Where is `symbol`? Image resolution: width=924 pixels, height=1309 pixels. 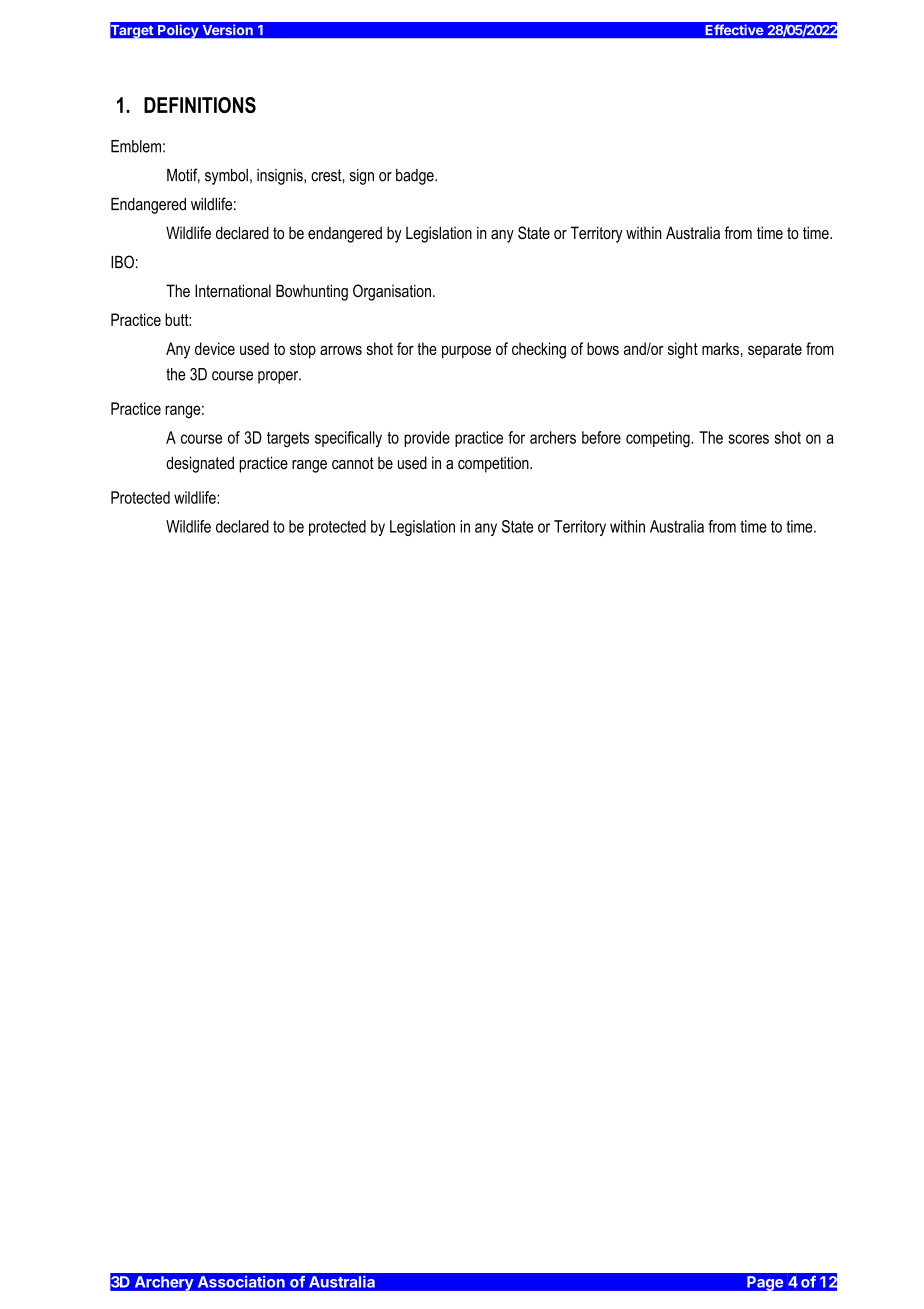
symbol is located at coordinates (226, 177).
